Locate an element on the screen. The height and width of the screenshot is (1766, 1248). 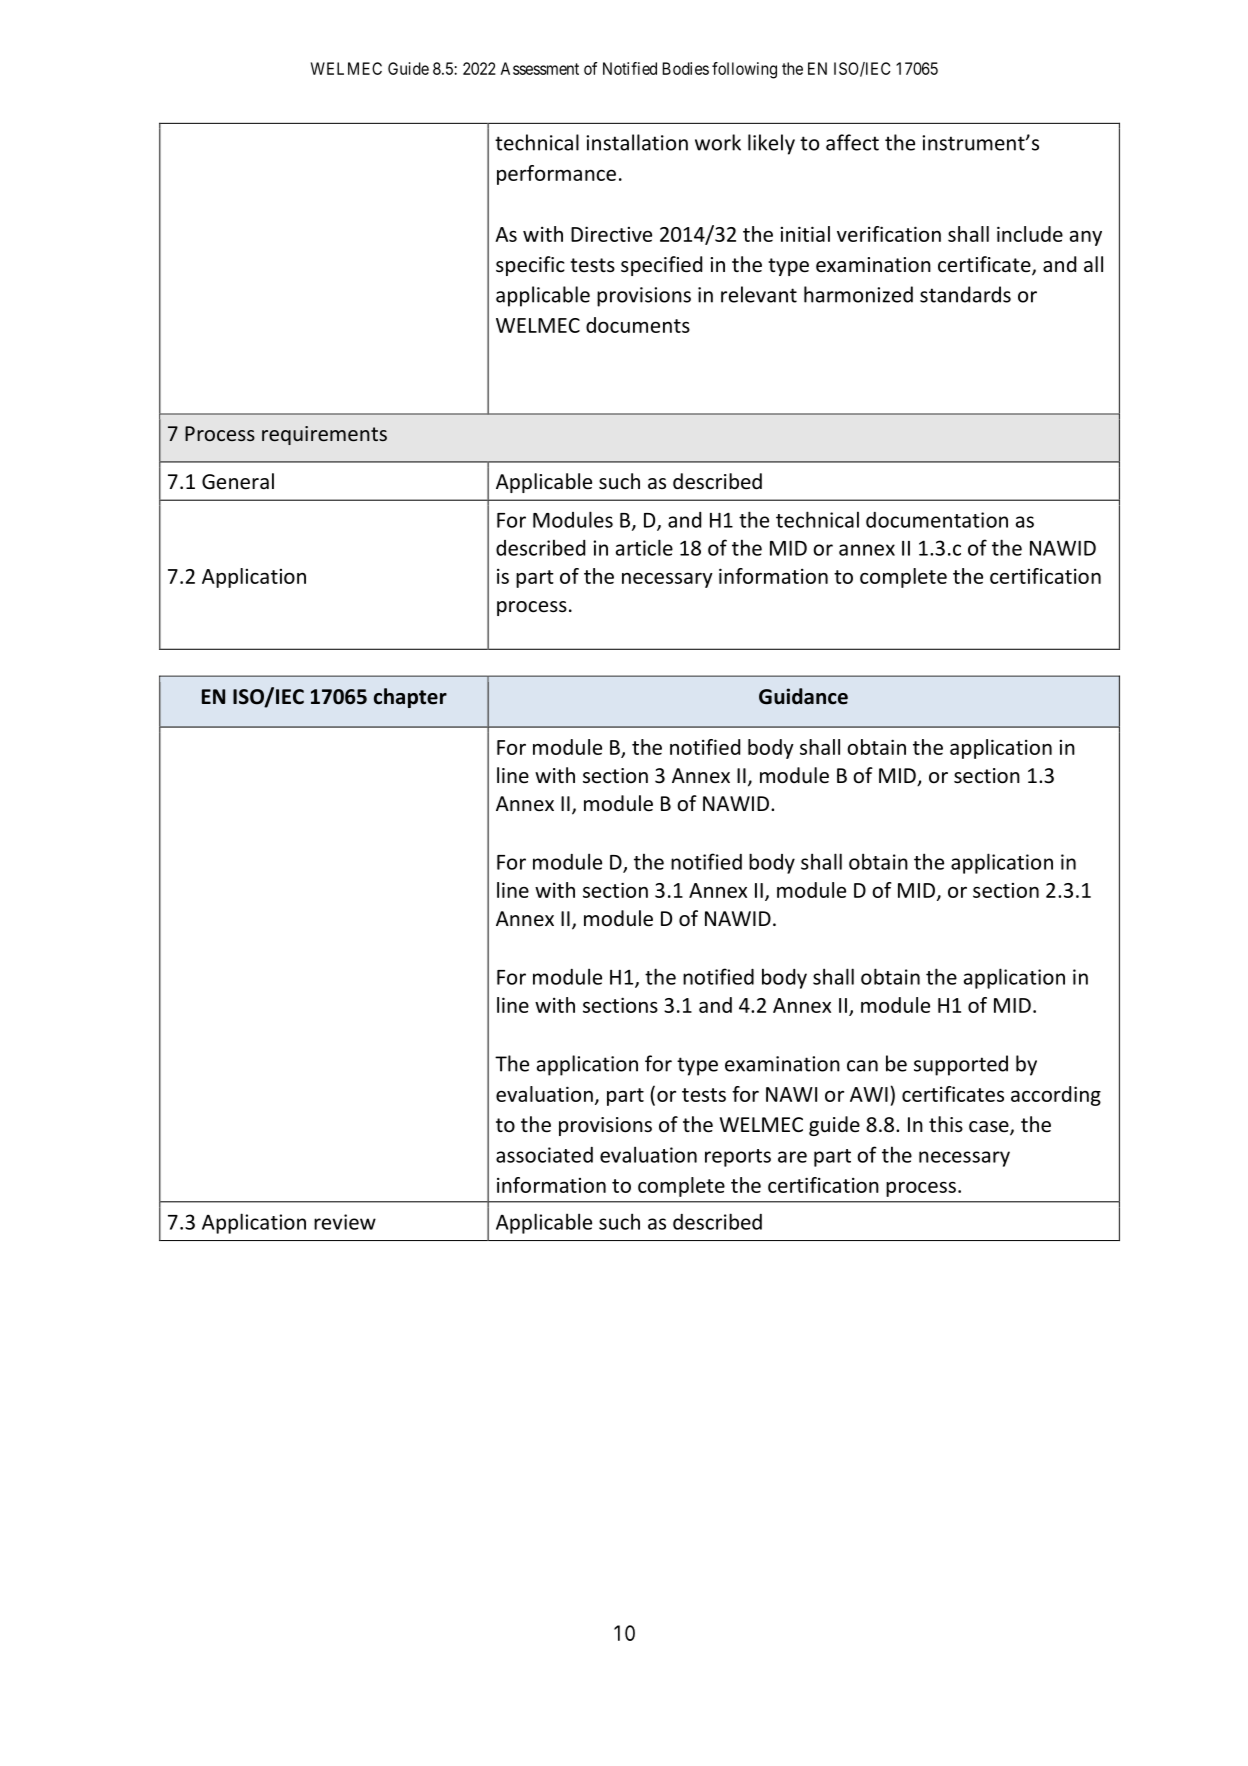
chapter is located at coordinates (410, 698).
